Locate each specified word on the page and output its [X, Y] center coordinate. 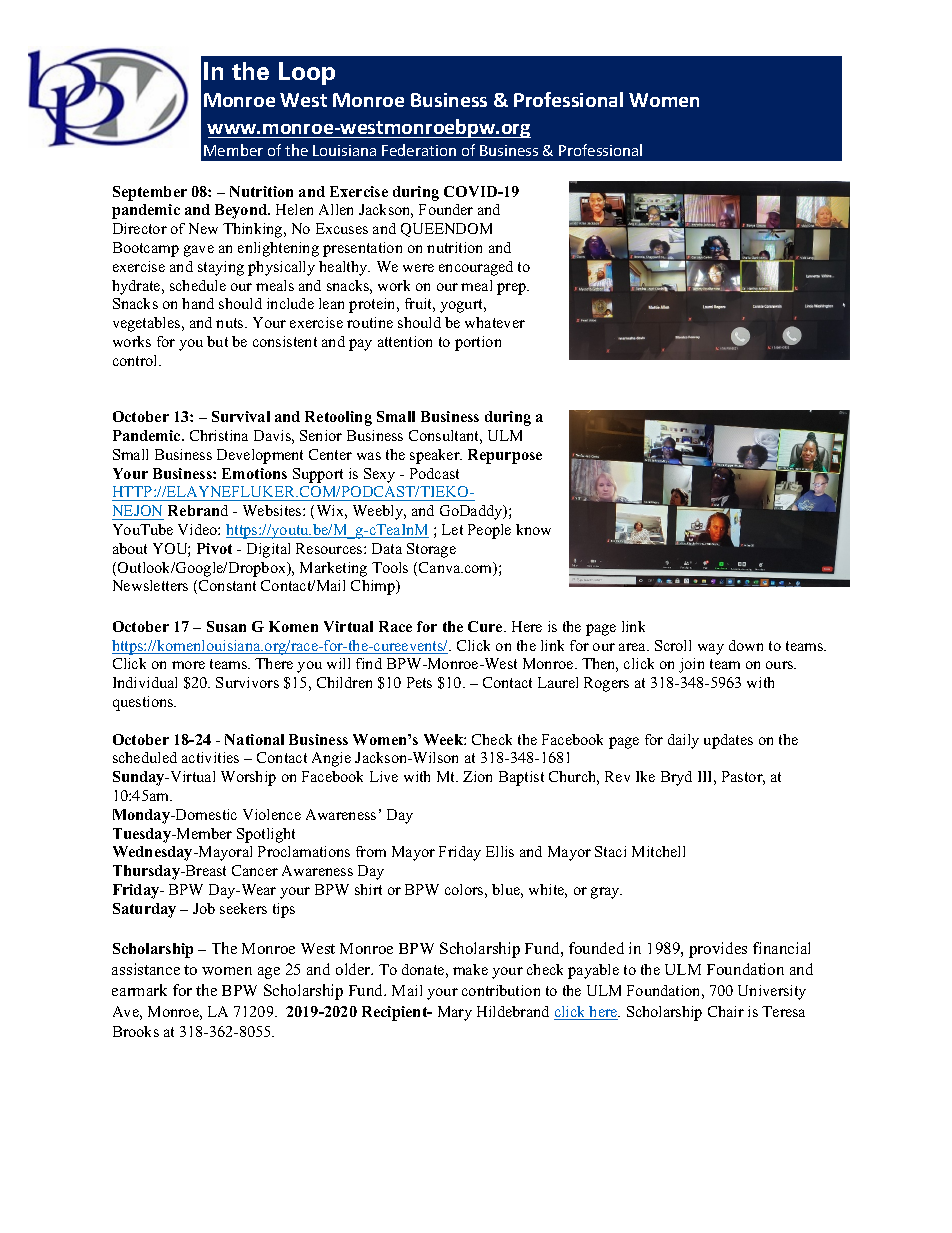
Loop [307, 73]
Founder [446, 209]
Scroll [673, 645]
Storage [431, 550]
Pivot [214, 548]
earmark [139, 990]
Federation [419, 150]
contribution [501, 990]
